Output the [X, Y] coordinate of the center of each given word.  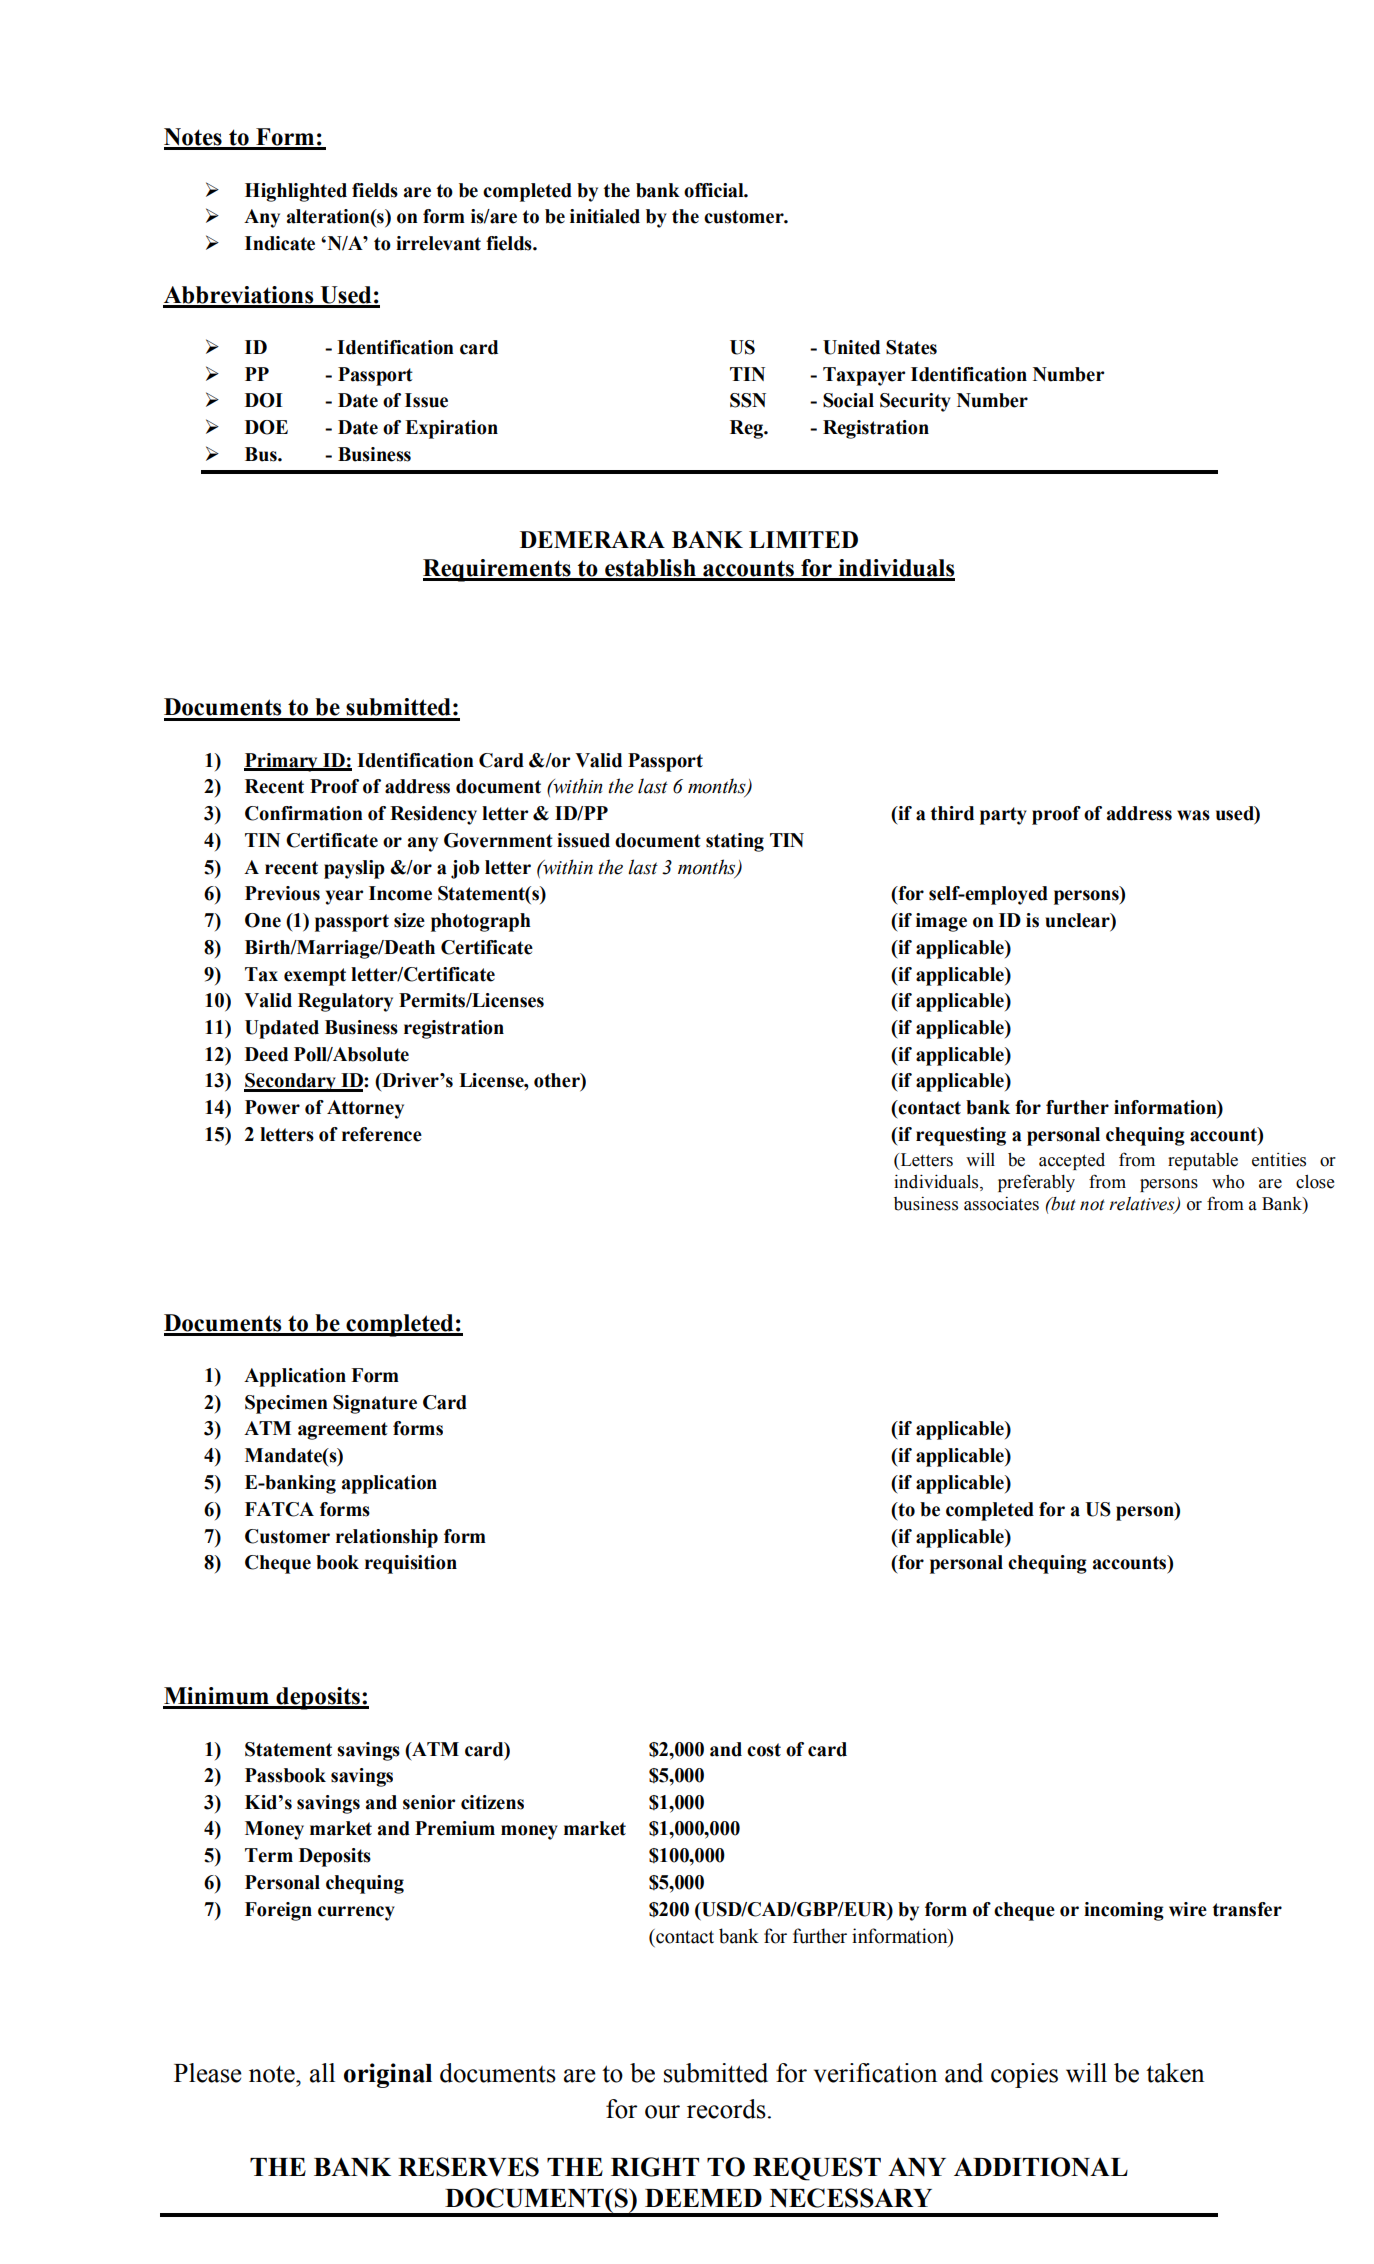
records [726, 2109]
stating [735, 842]
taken [1175, 2073]
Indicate [280, 243]
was [1193, 815]
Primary [282, 762]
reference [382, 1134]
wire [1188, 1909]
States [911, 347]
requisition [411, 1564]
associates [1001, 1203]
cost [764, 1750]
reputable [1203, 1161]
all [322, 2073]
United [851, 347]
